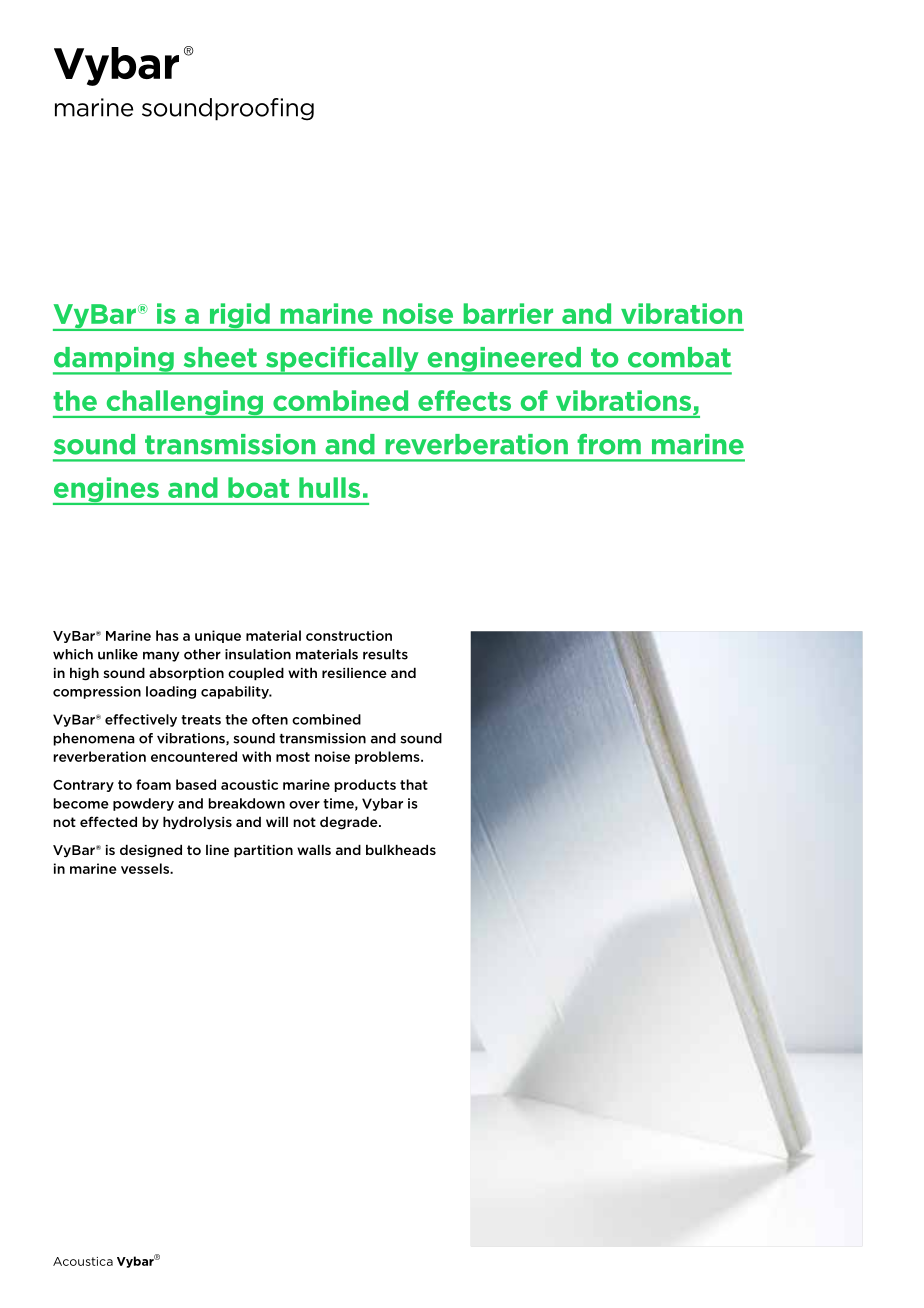 The height and width of the image is (1308, 924). What do you see at coordinates (414, 784) in the image?
I see `that` at bounding box center [414, 784].
